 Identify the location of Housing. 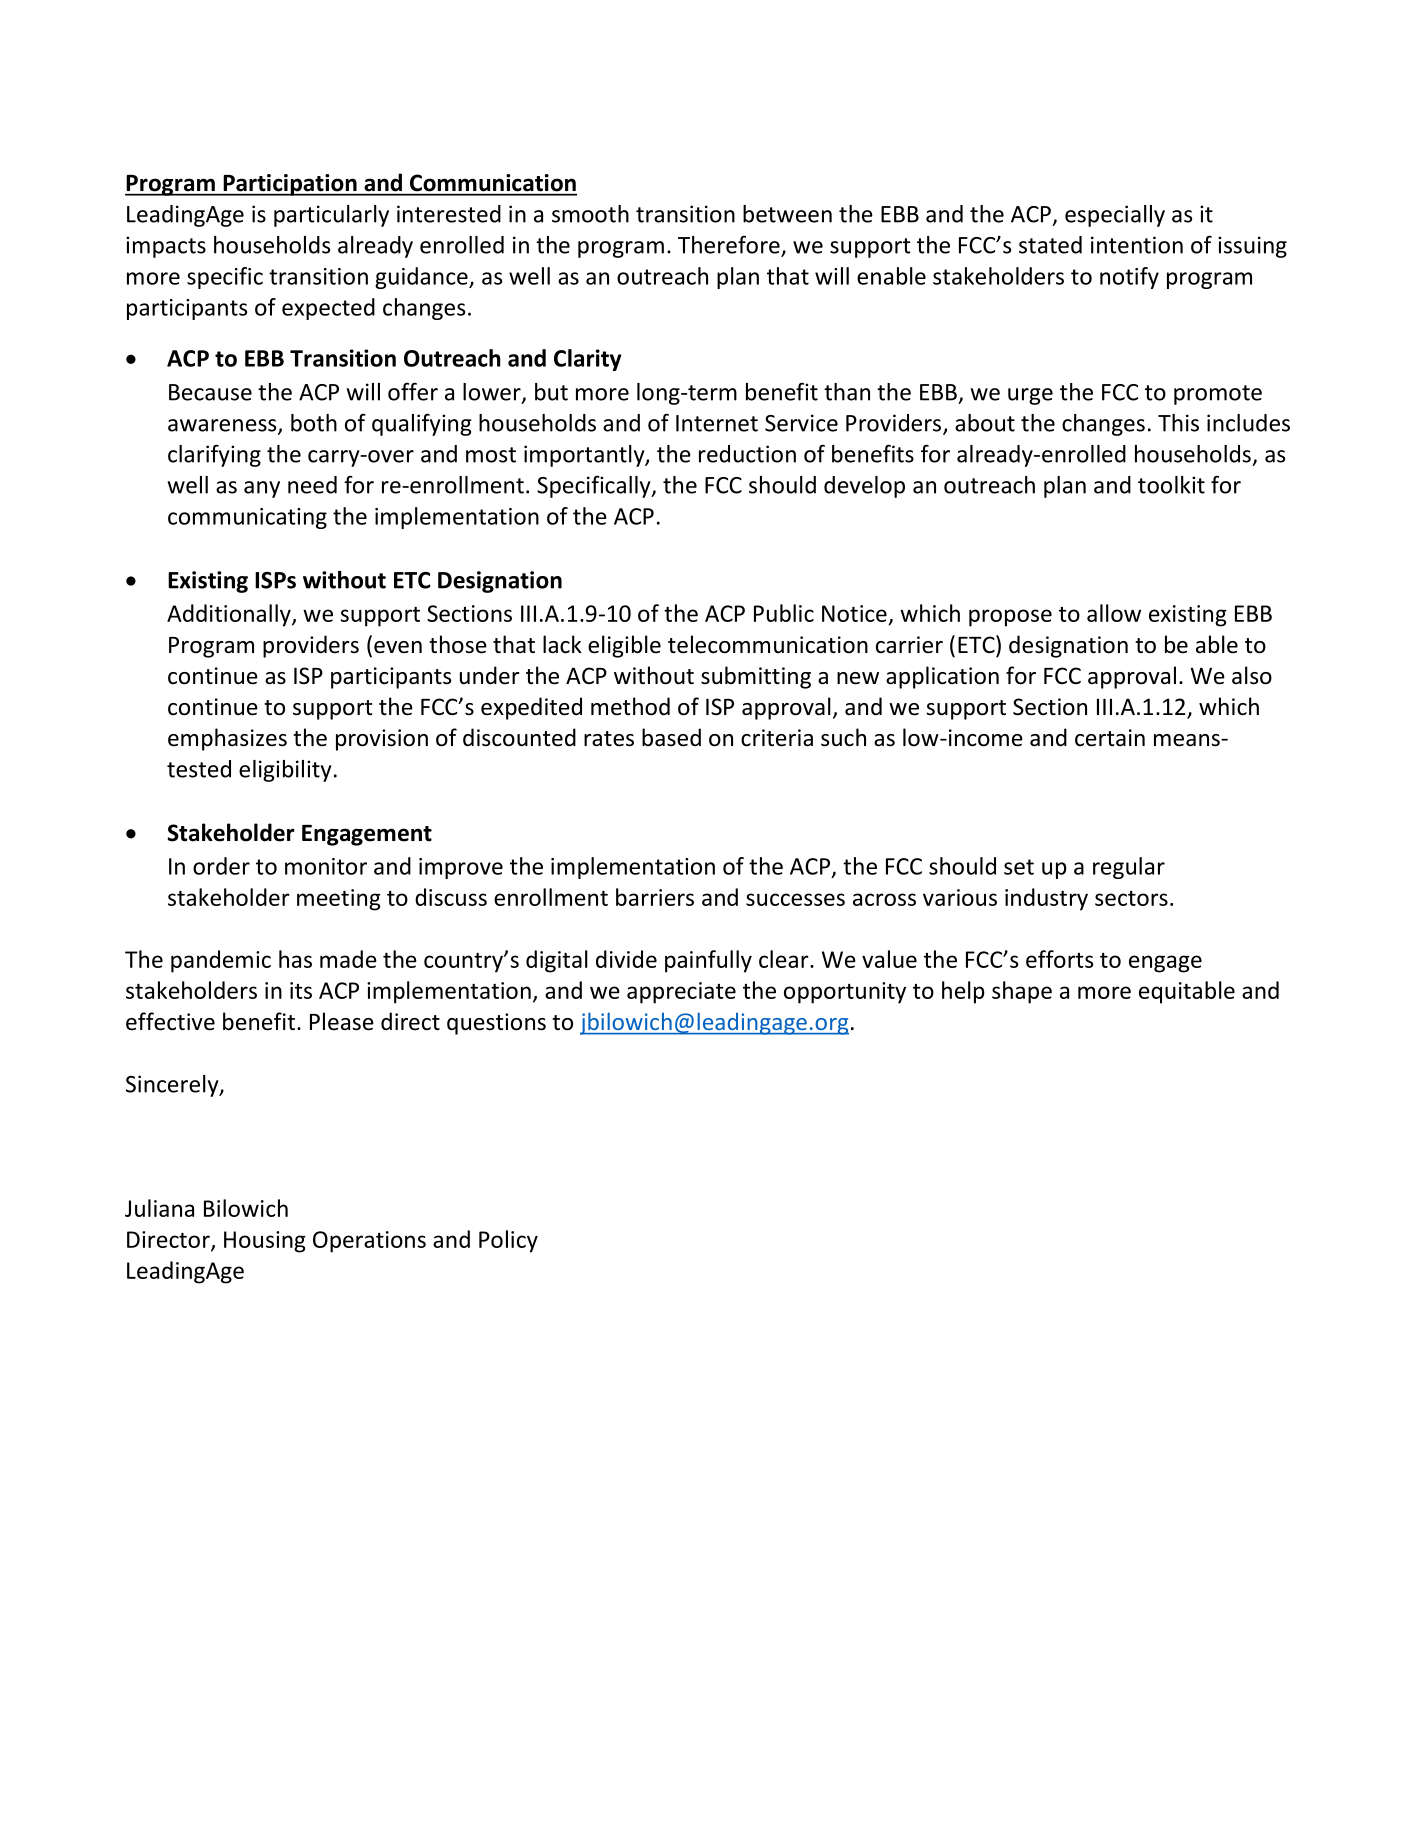
(265, 1242).
